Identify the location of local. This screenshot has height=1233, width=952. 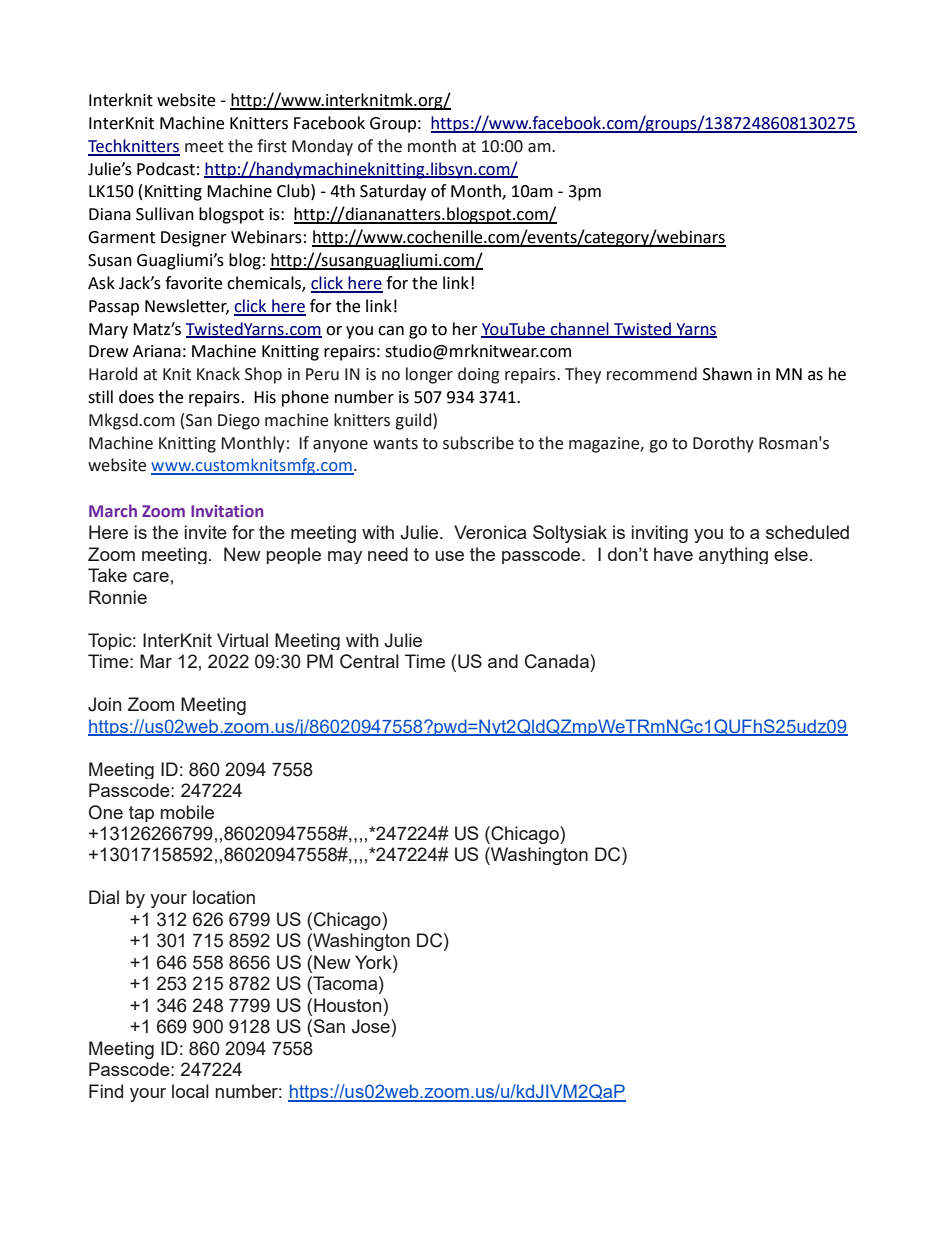
(190, 1091).
